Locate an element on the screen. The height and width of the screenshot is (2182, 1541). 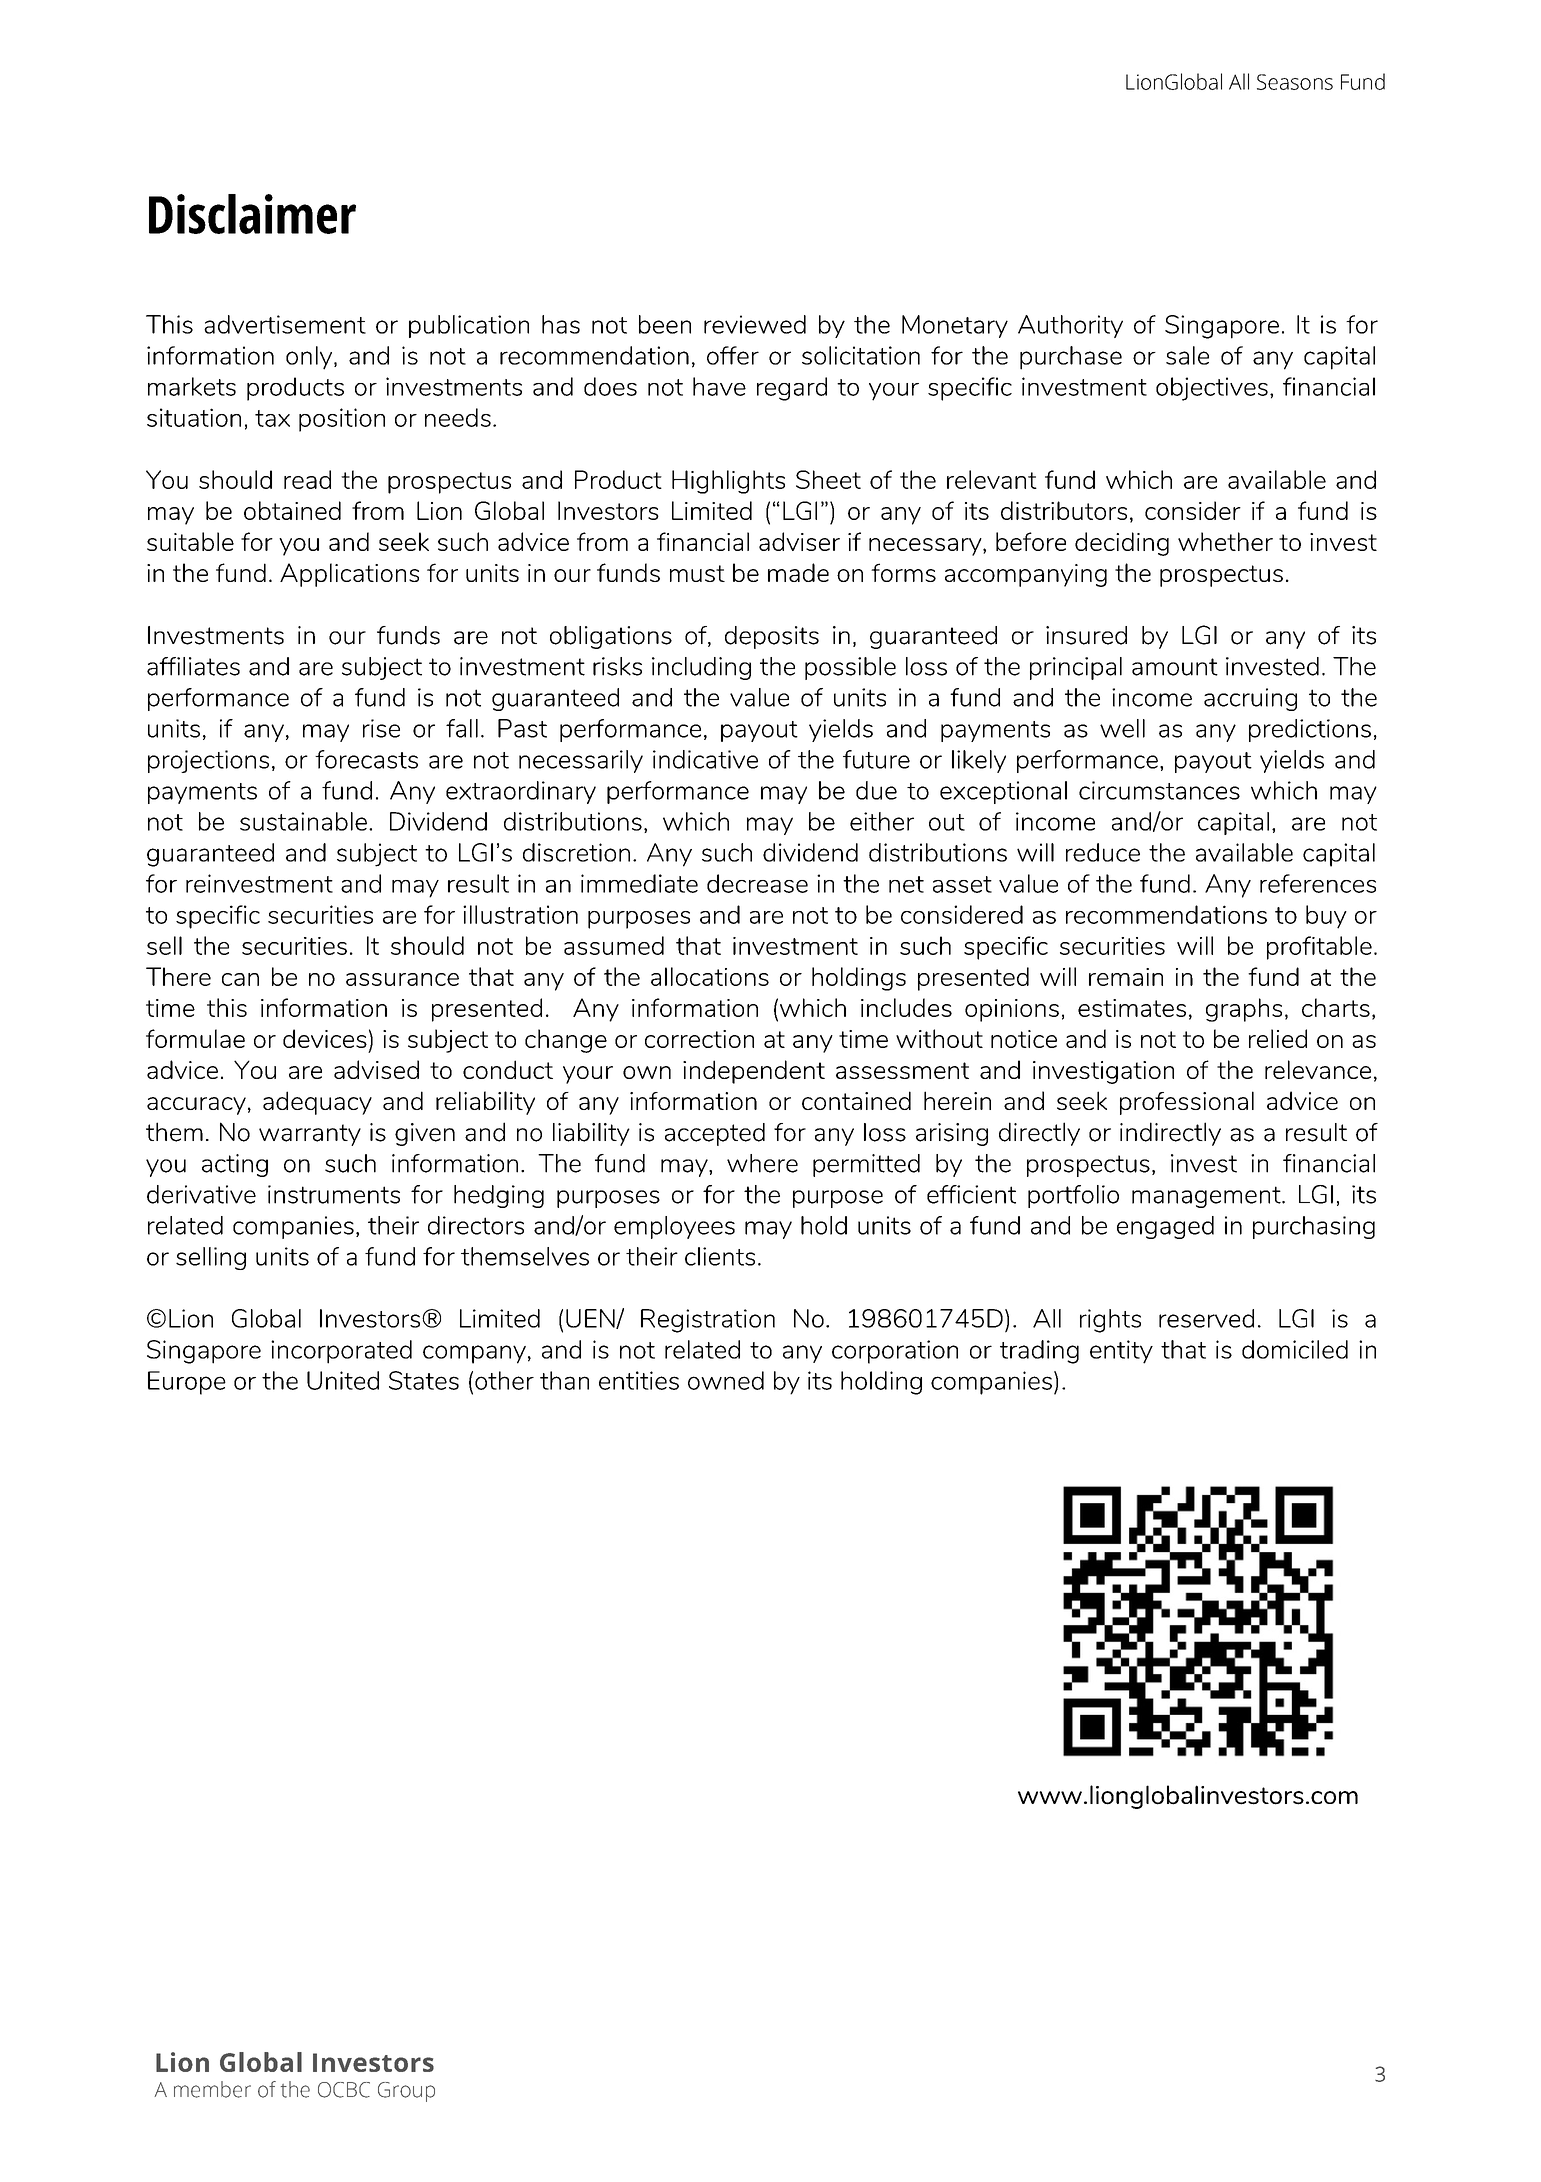
reviewed is located at coordinates (755, 324).
